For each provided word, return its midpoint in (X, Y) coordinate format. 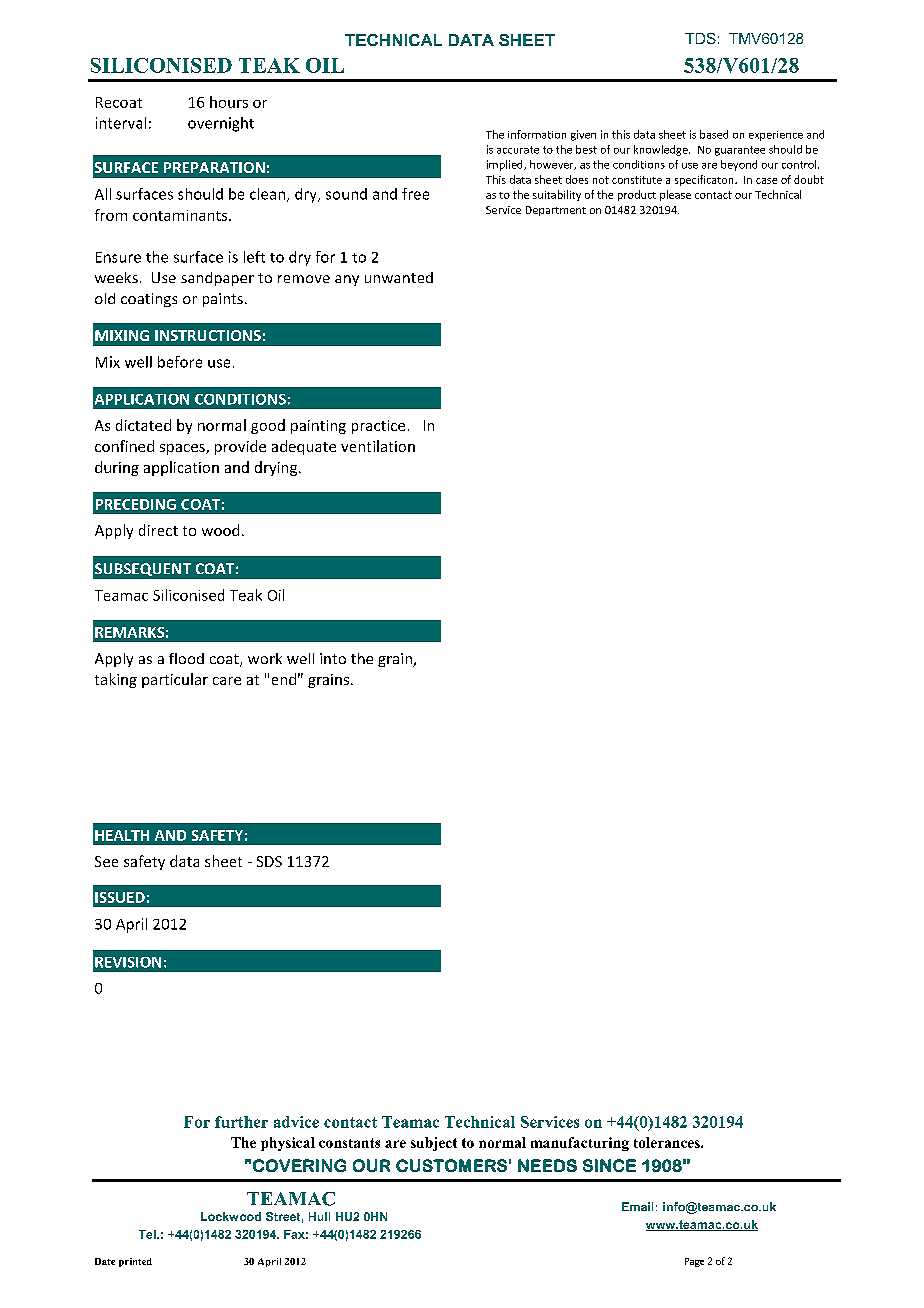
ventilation (378, 446)
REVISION (128, 962)
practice (378, 427)
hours (229, 102)
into (333, 658)
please (675, 195)
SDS (269, 861)
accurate (518, 150)
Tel (148, 1234)
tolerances (668, 1142)
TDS (700, 38)
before (180, 362)
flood (186, 658)
